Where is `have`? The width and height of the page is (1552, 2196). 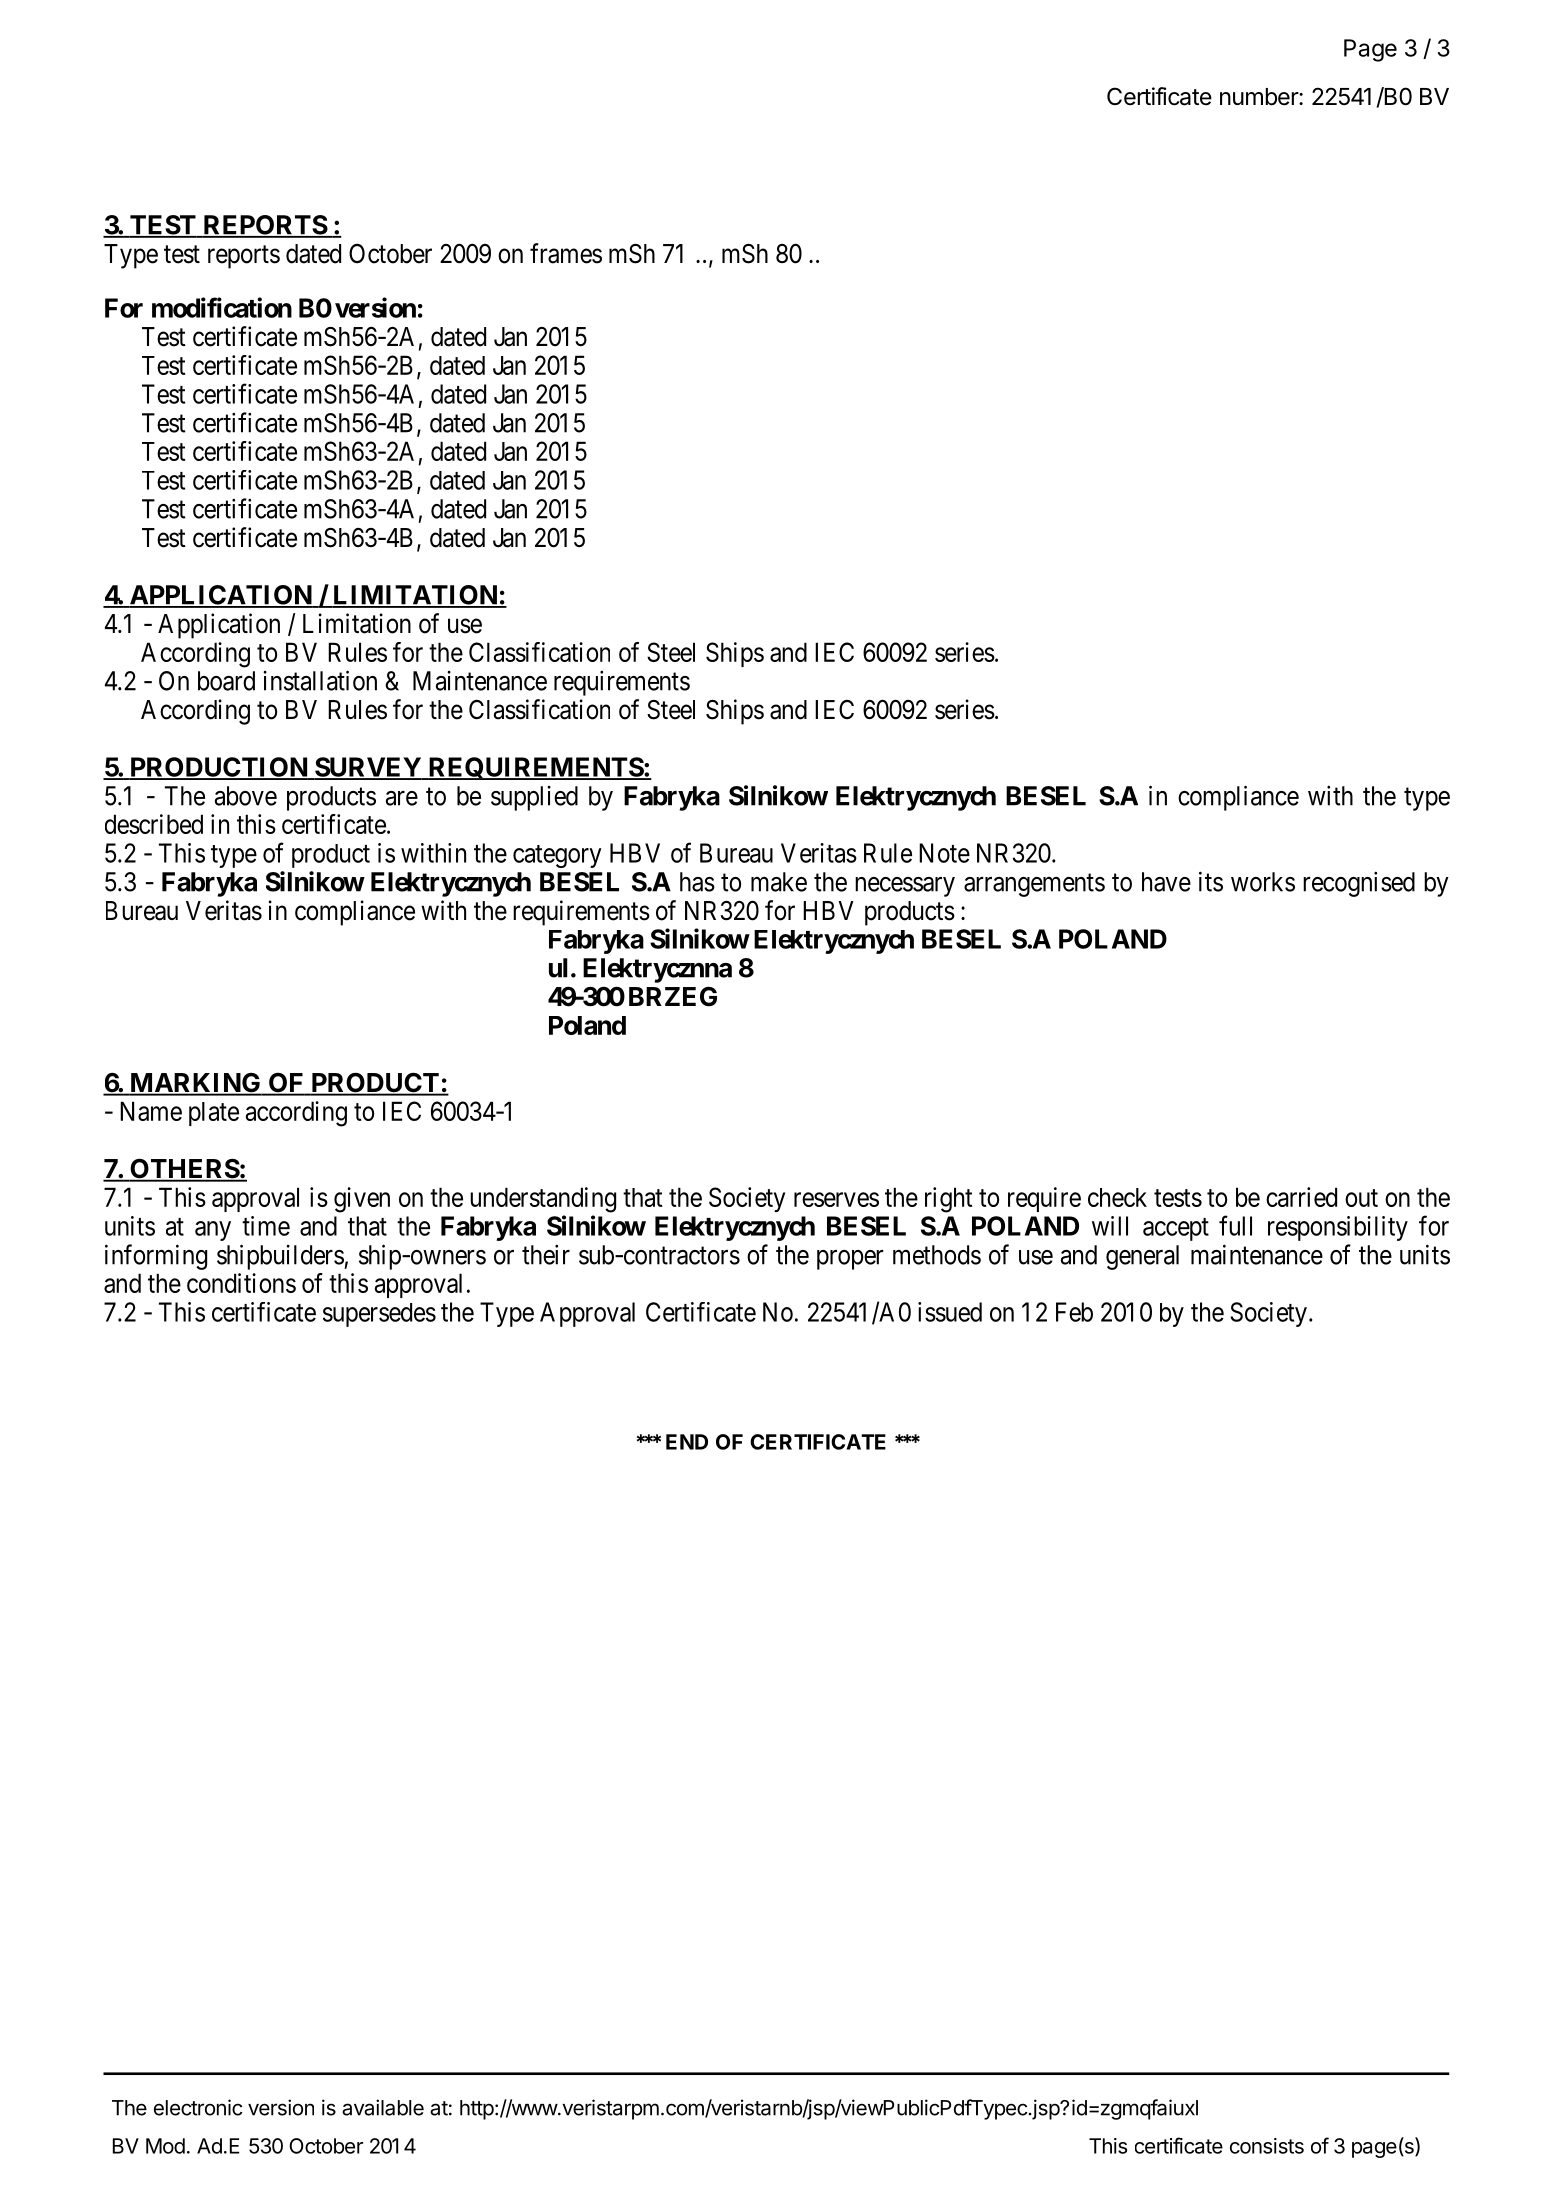
have is located at coordinates (1166, 882).
